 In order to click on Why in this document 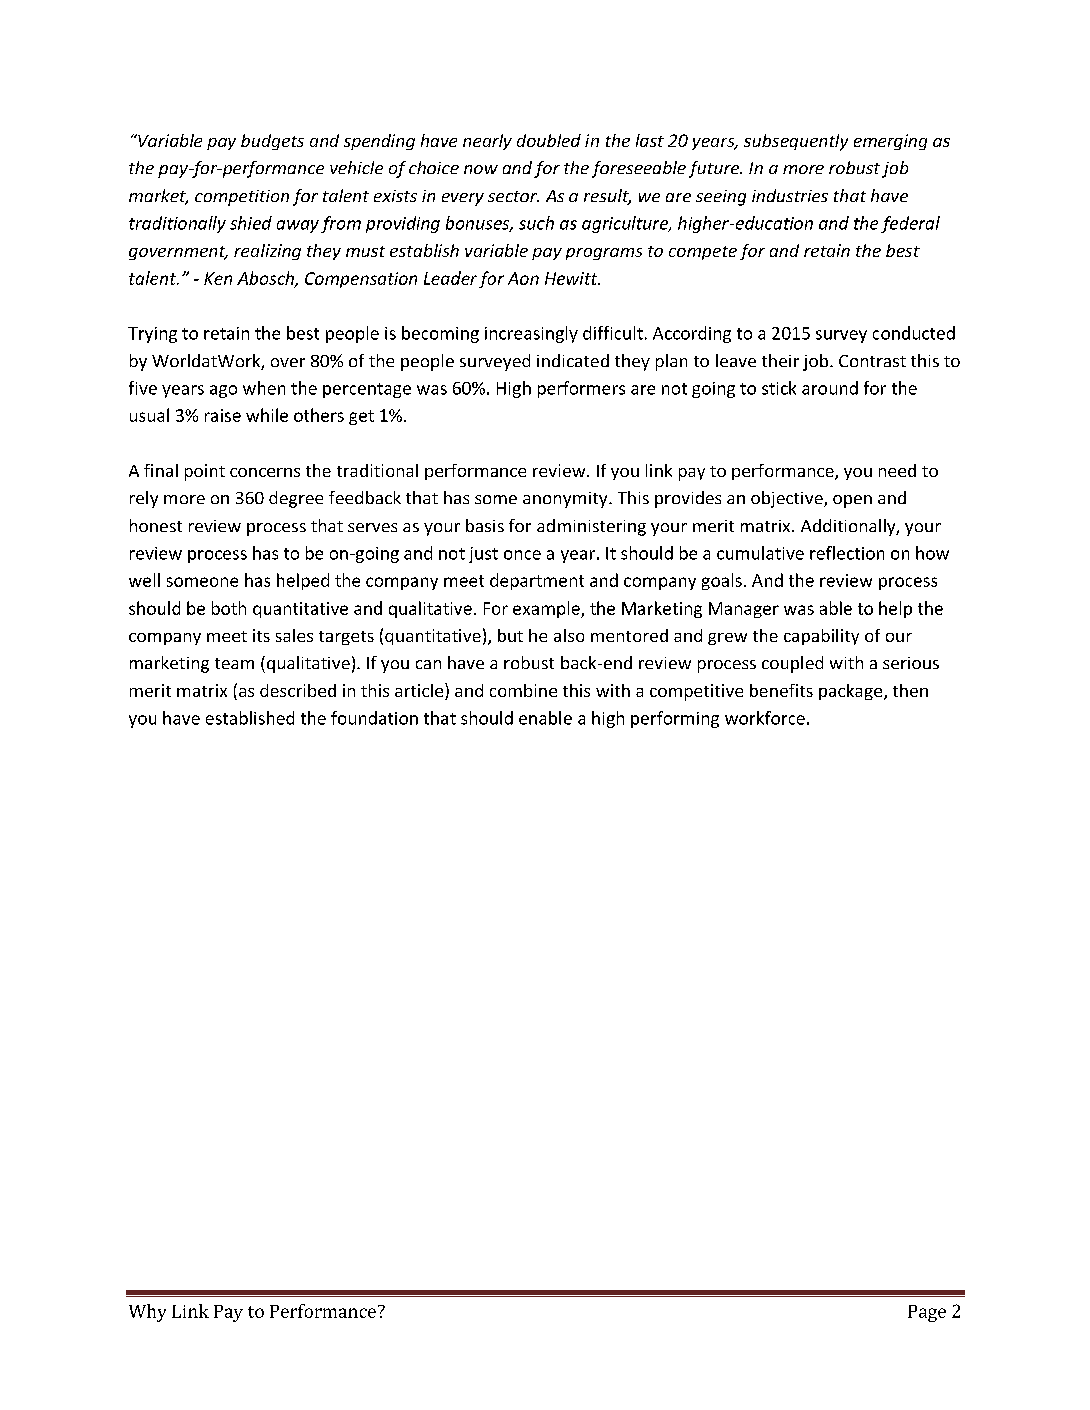, I will do `click(147, 1313)`.
